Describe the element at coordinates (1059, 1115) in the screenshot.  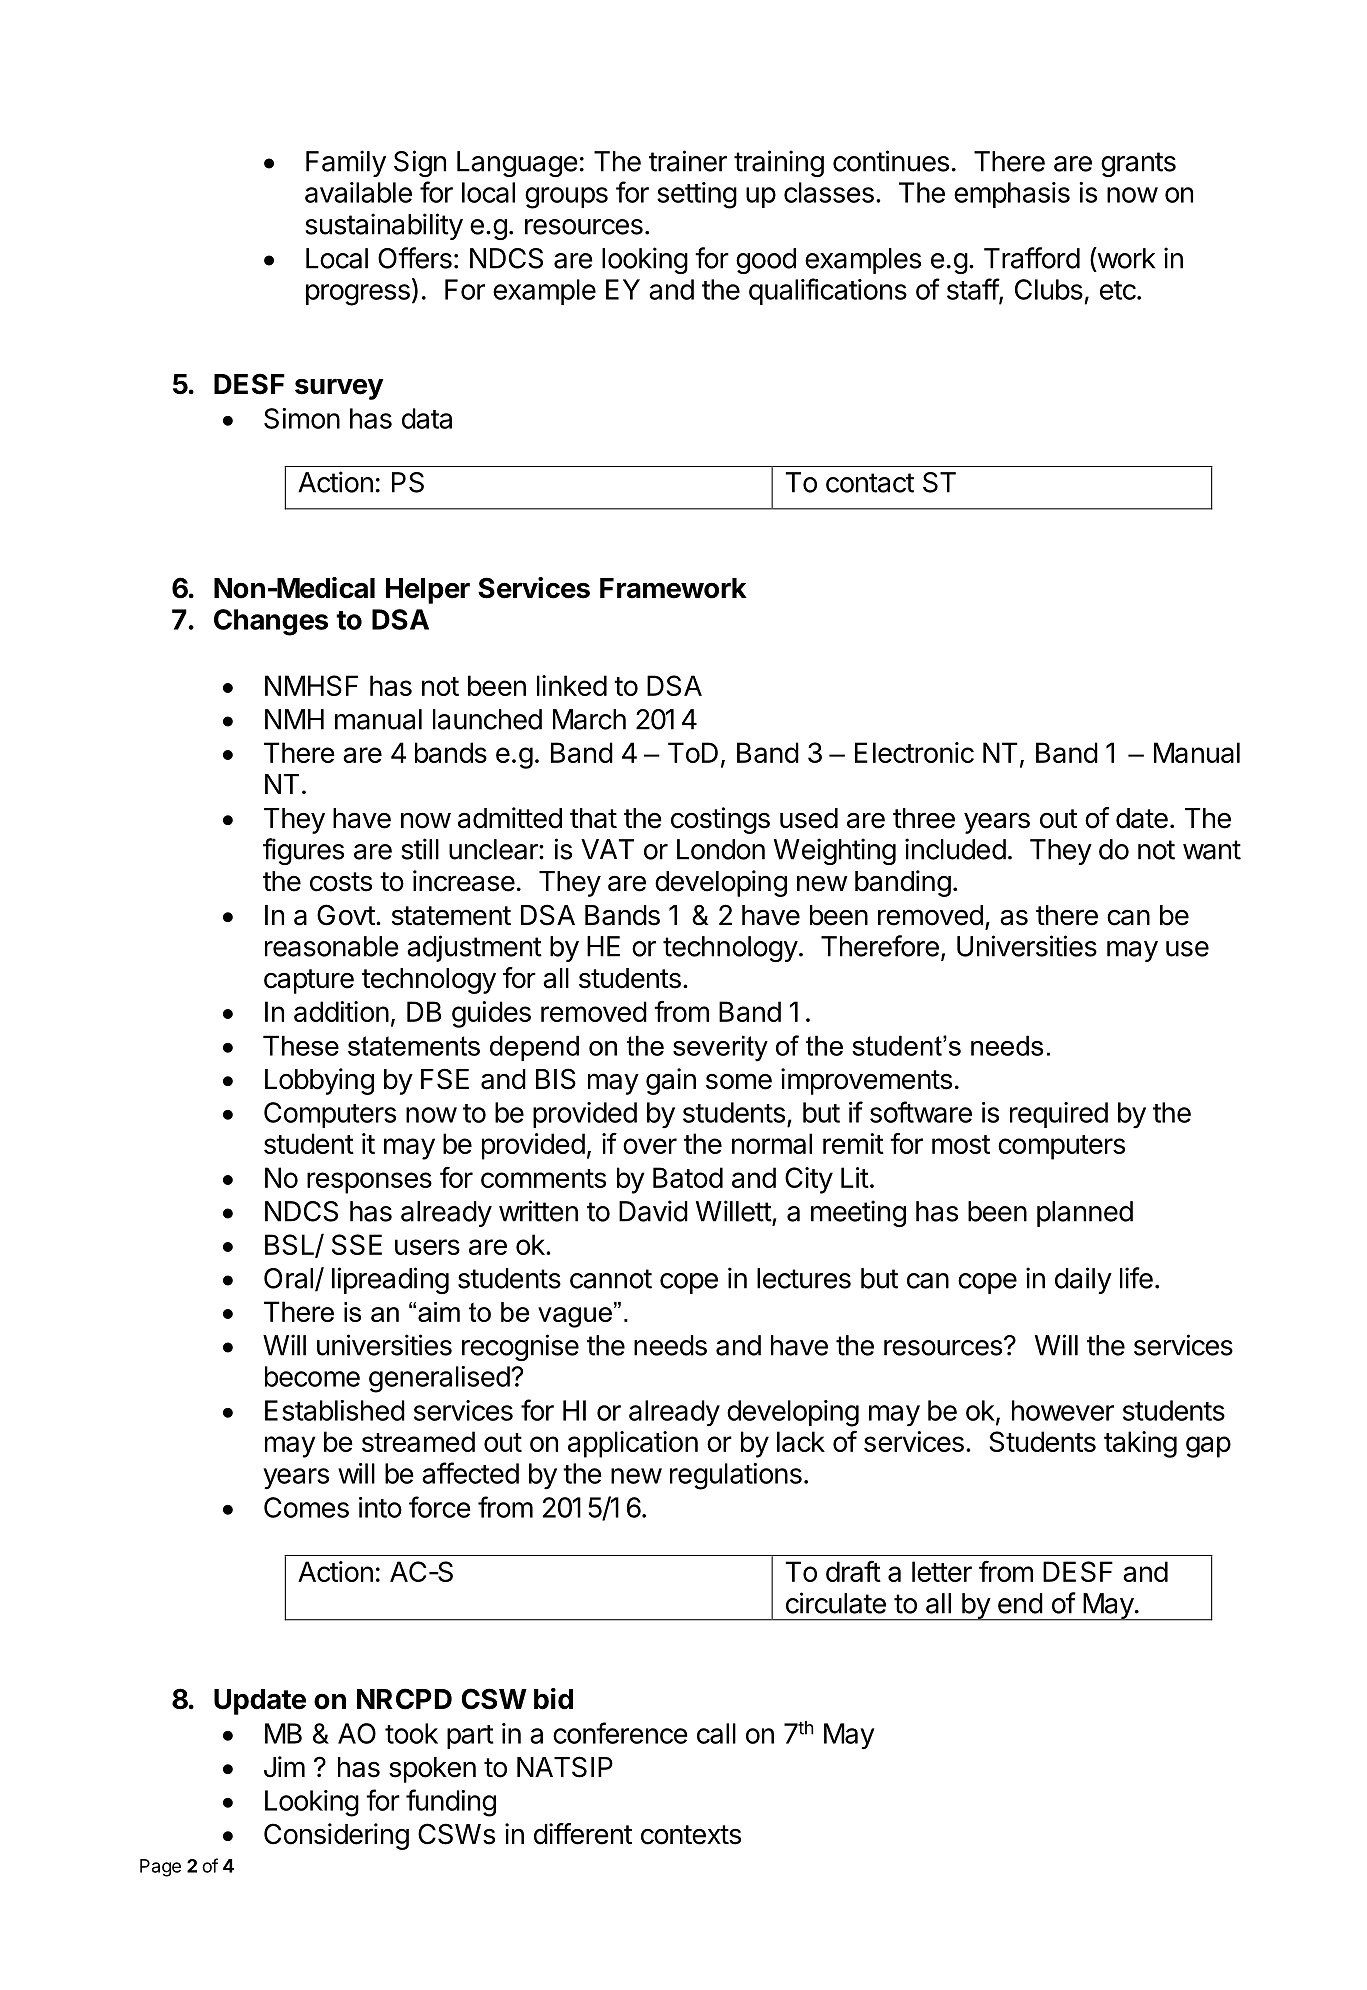
I see `required` at that location.
